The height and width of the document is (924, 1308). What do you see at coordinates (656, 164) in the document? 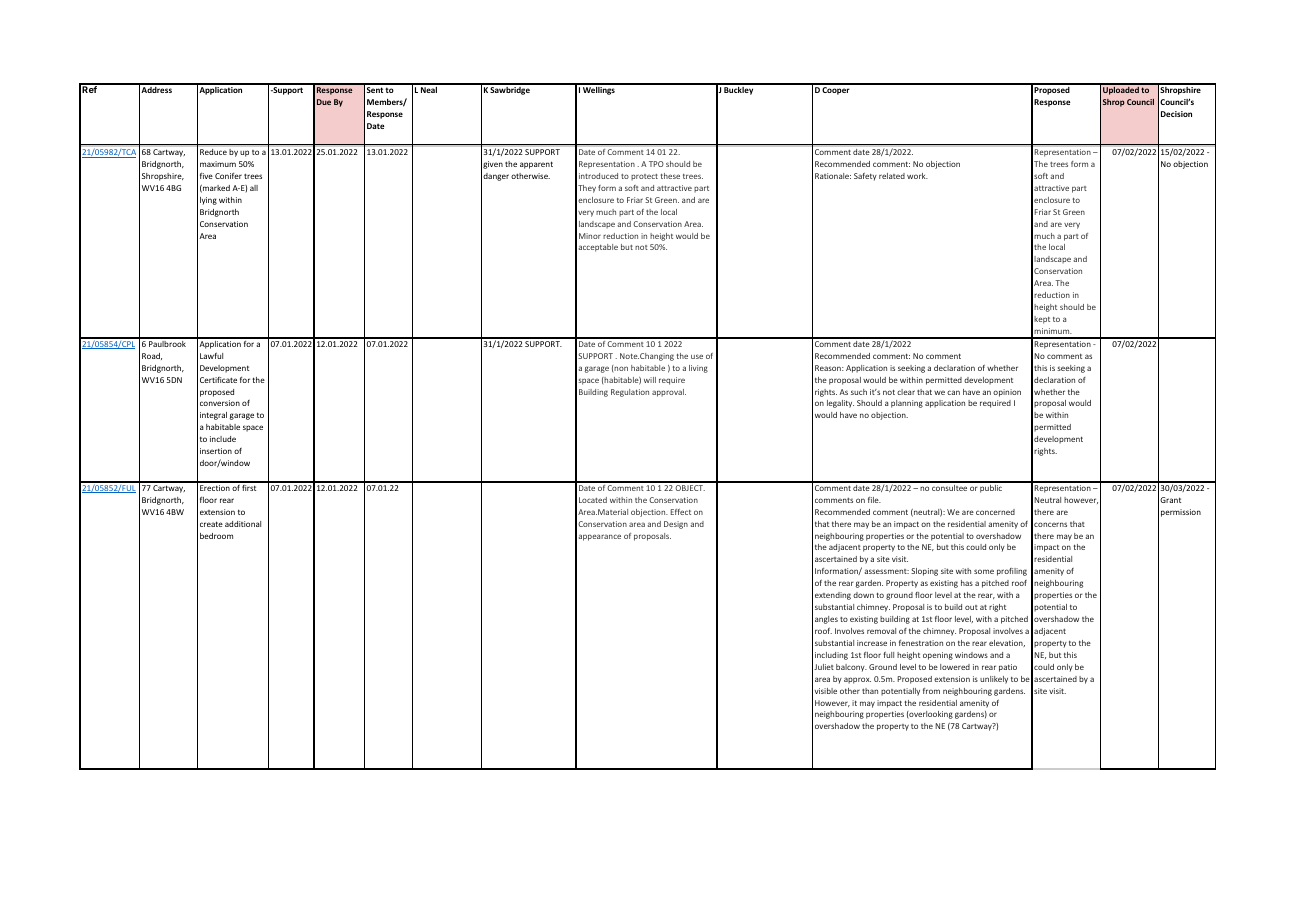
I see `TPO` at bounding box center [656, 164].
